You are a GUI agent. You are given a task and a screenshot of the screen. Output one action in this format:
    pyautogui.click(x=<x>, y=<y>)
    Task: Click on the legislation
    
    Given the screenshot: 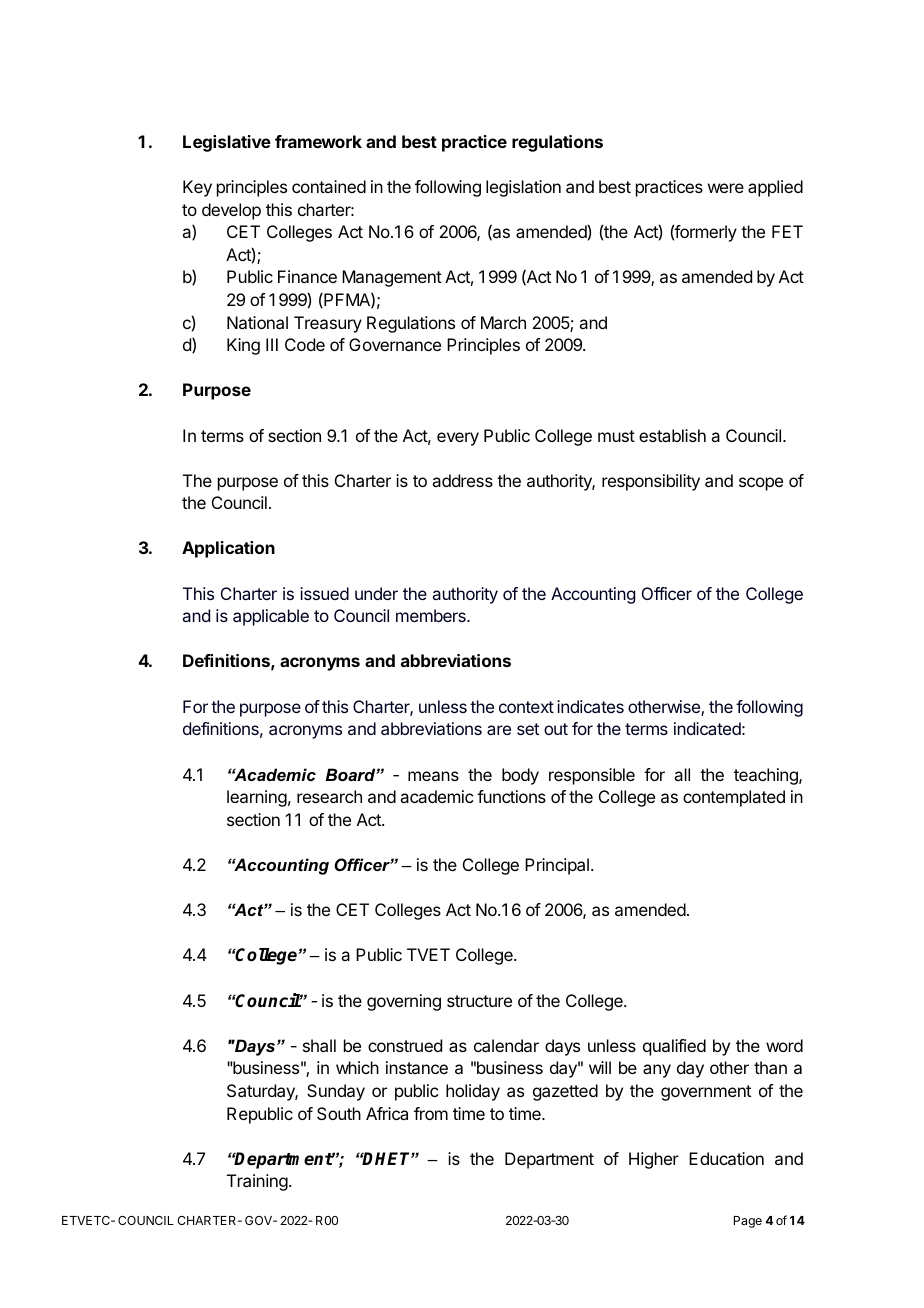 What is the action you would take?
    pyautogui.click(x=523, y=188)
